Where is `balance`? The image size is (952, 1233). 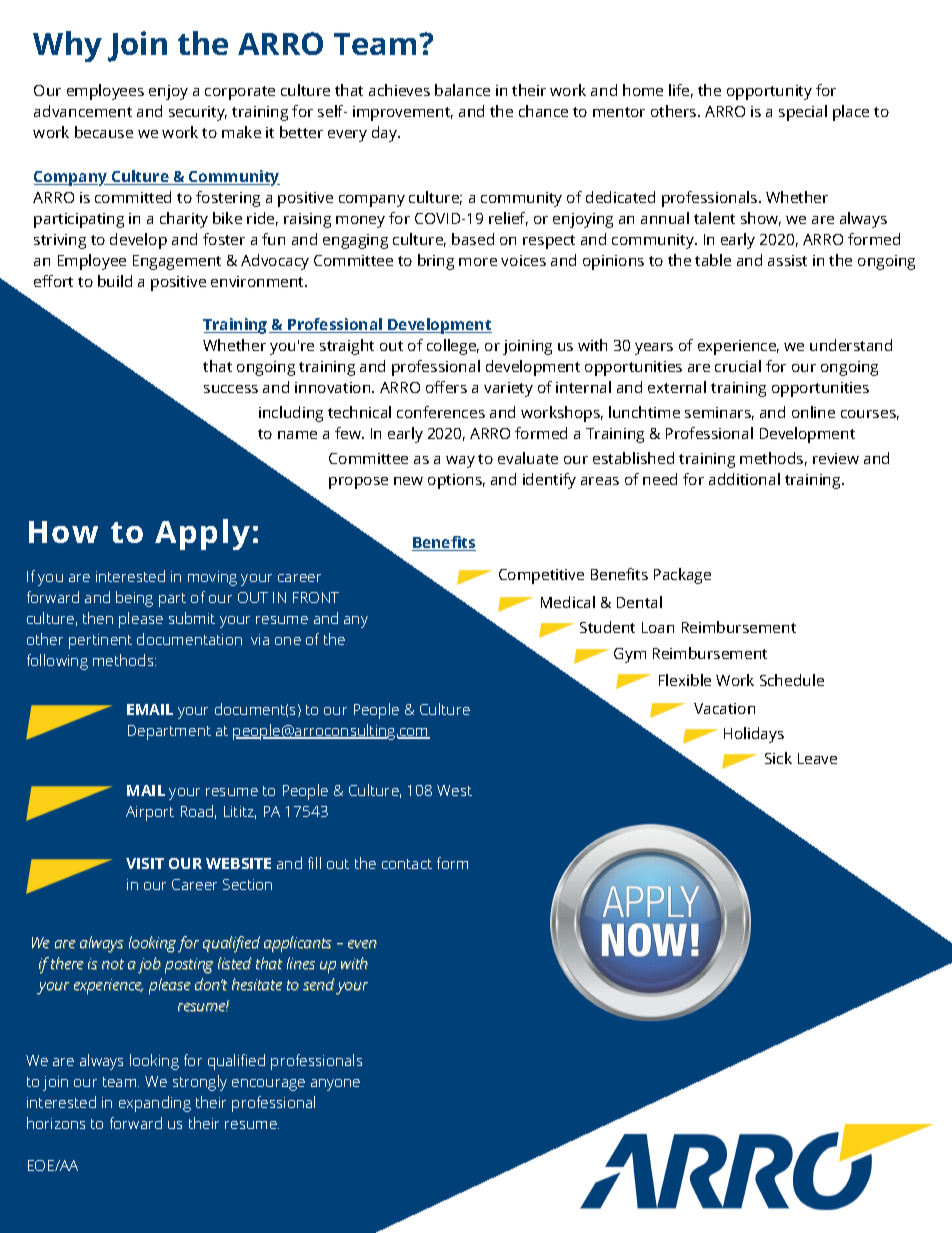
balance is located at coordinates (462, 90).
